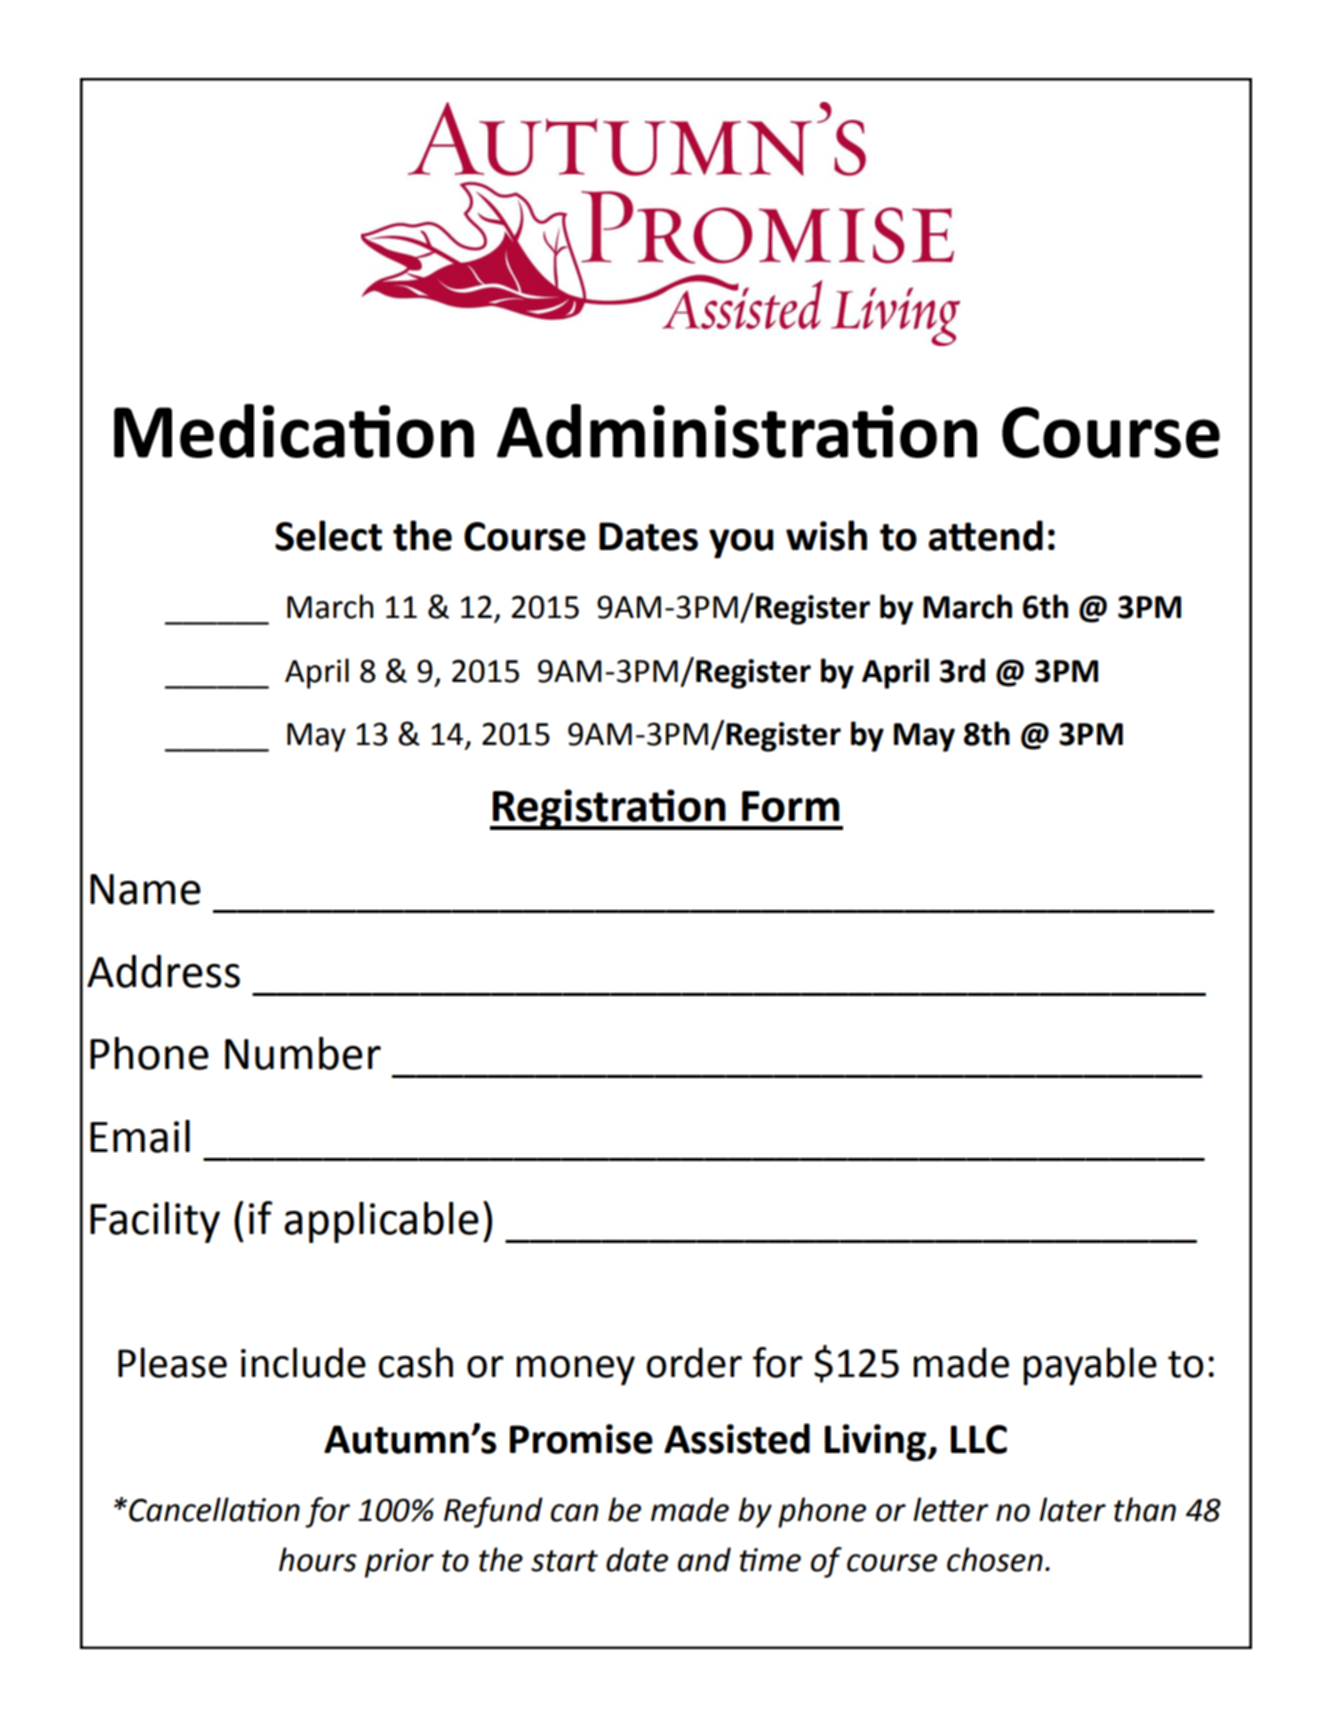 The height and width of the screenshot is (1723, 1332). What do you see at coordinates (790, 806) in the screenshot?
I see `Form` at bounding box center [790, 806].
